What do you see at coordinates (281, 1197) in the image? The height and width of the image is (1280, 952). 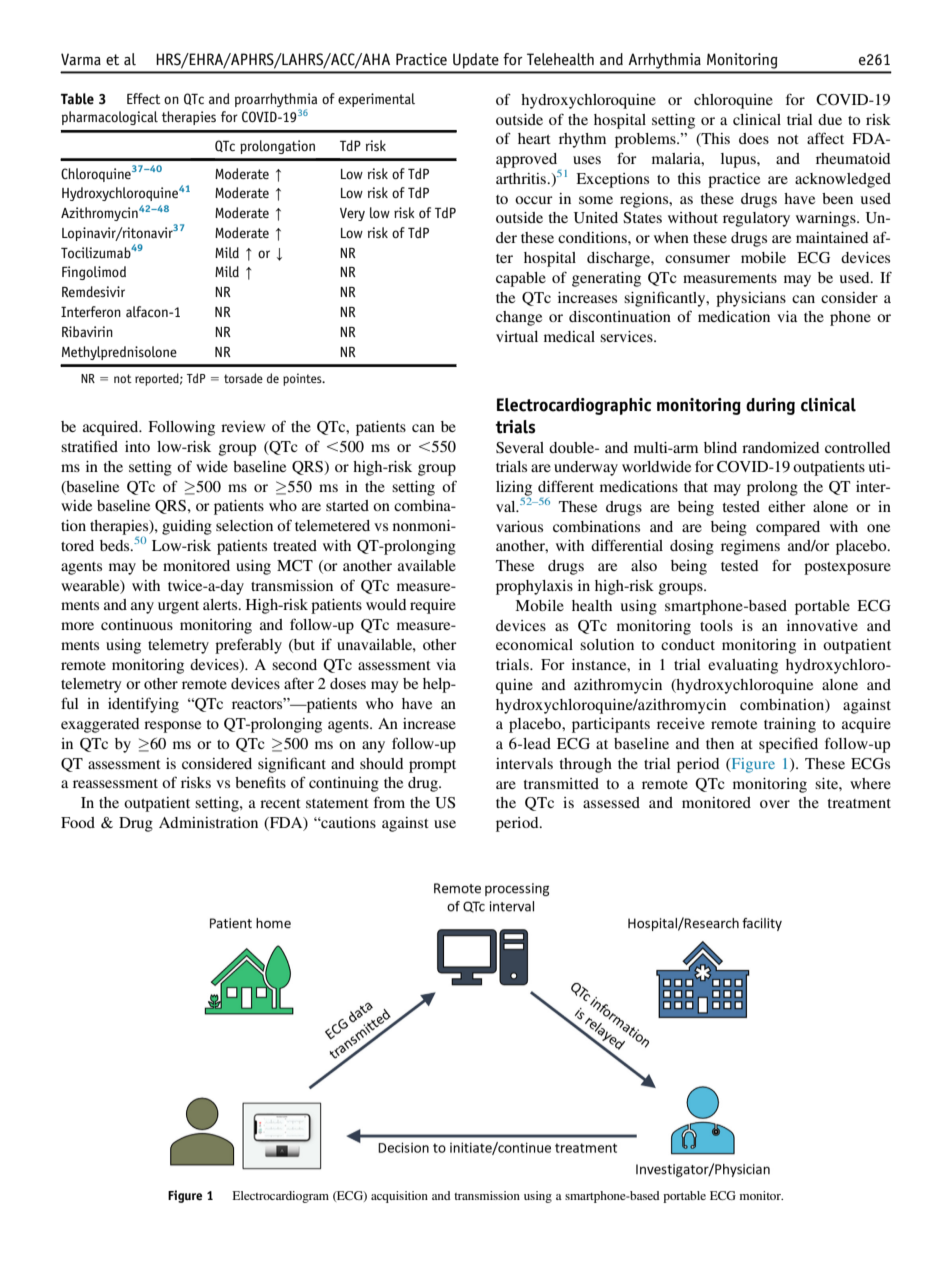 I see `Electrocardiogram` at bounding box center [281, 1197].
